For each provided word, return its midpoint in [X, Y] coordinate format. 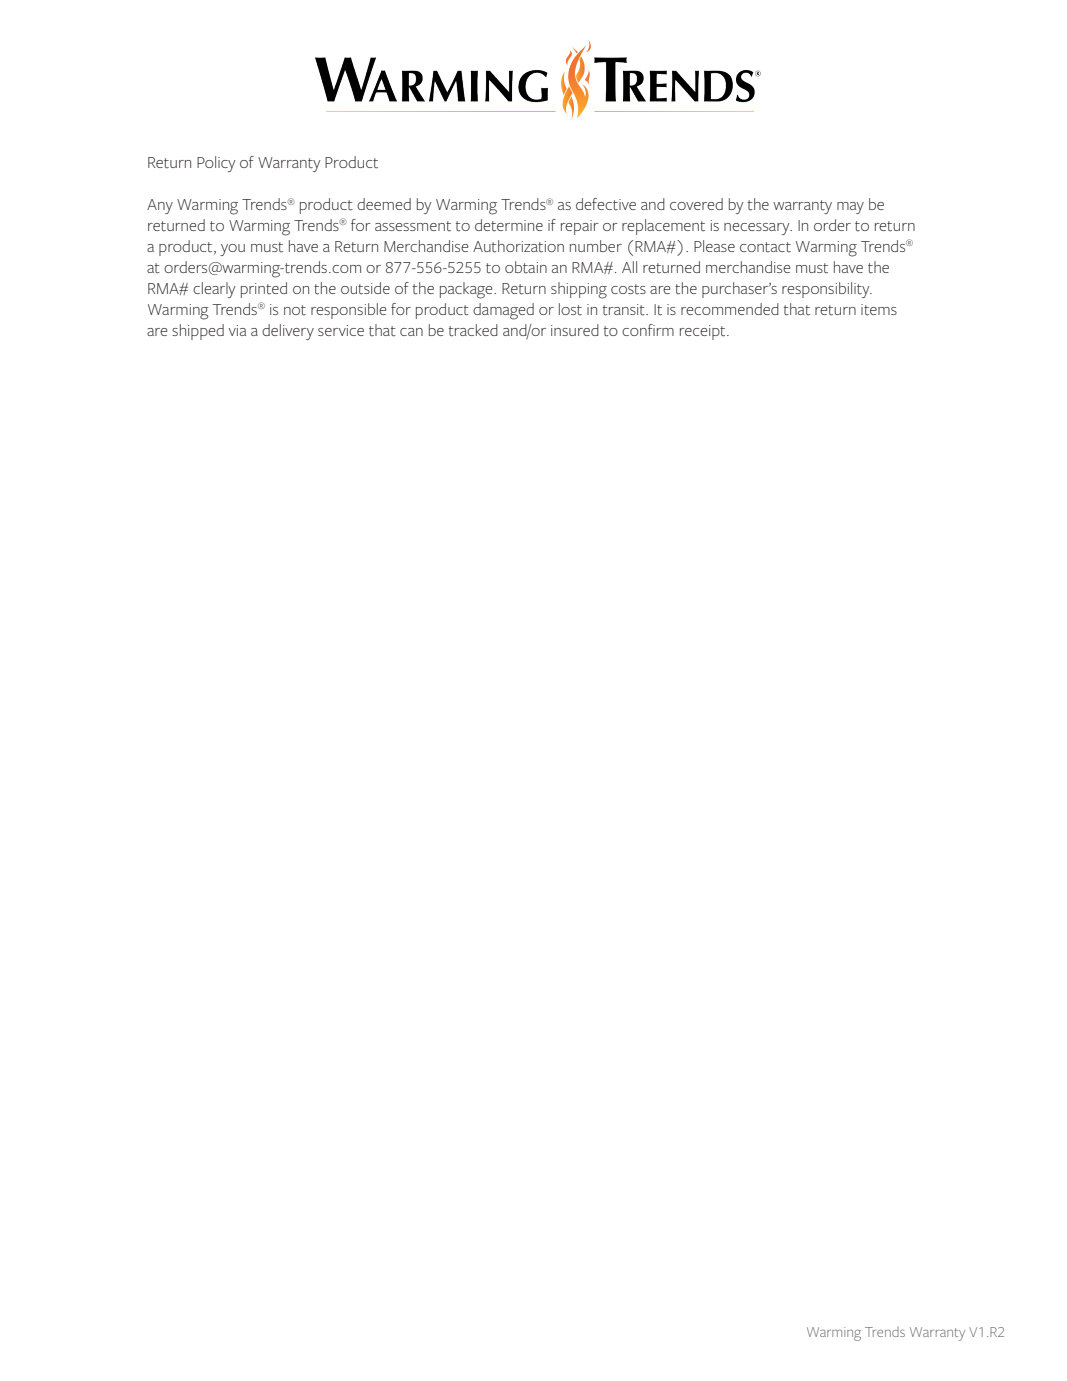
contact [765, 247]
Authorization [518, 246]
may [850, 208]
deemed [384, 204]
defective [606, 204]
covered [696, 204]
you [232, 250]
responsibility [827, 290]
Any [160, 206]
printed [264, 290]
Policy [216, 164]
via [237, 330]
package [467, 290]
